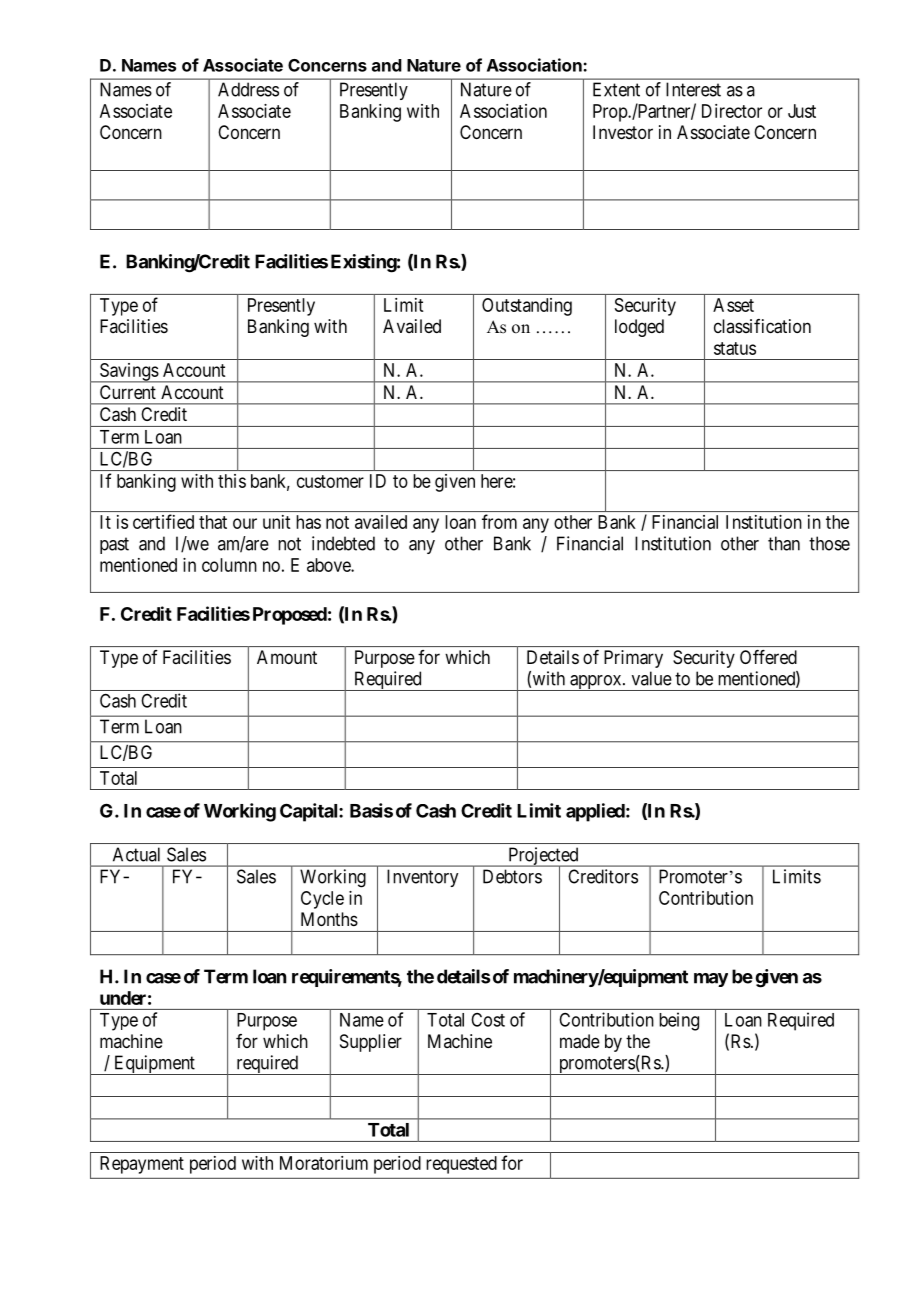 This screenshot has height=1308, width=924. I want to click on Director, so click(732, 111).
